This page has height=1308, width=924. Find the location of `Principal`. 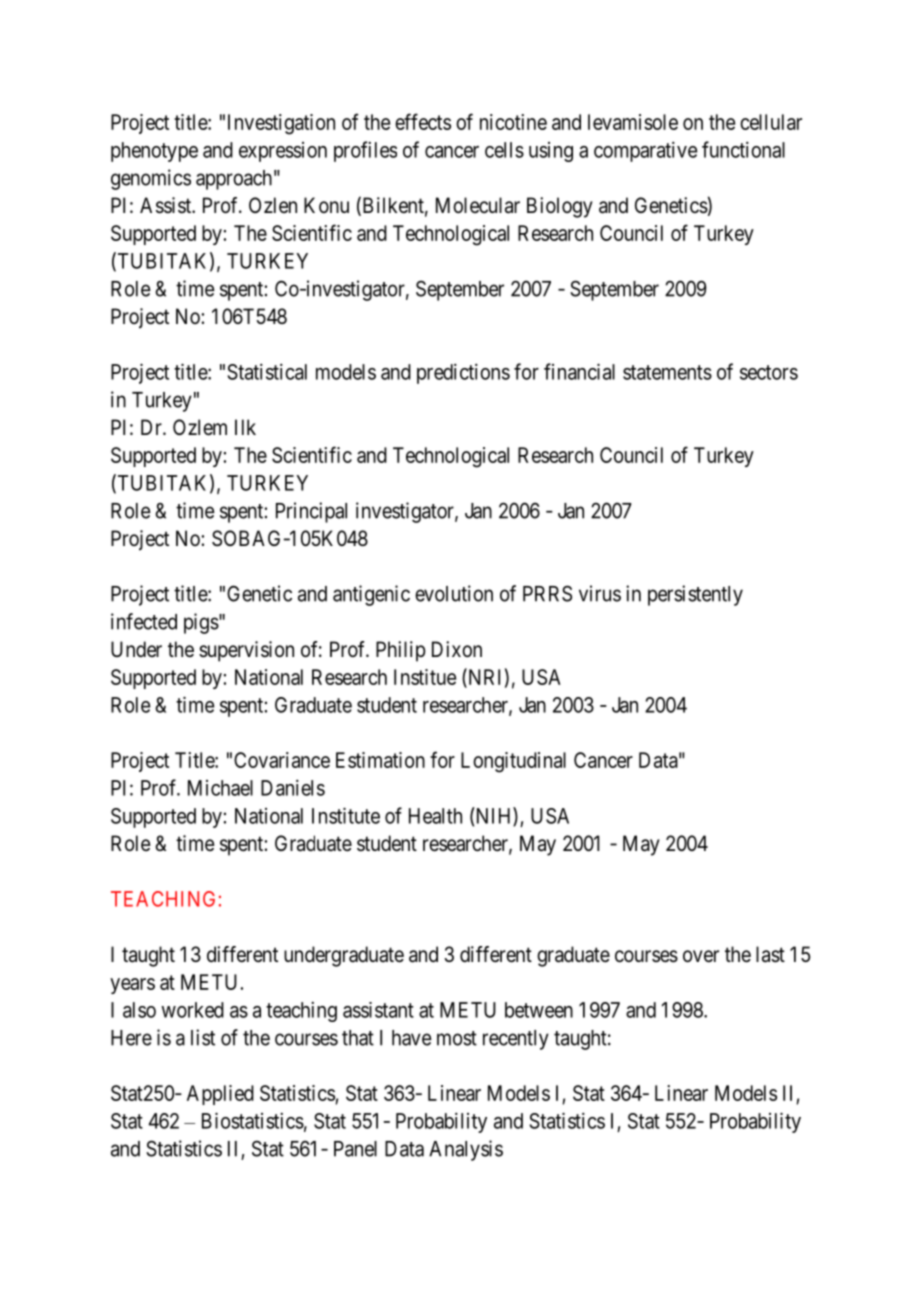

Principal is located at coordinates (311, 512).
